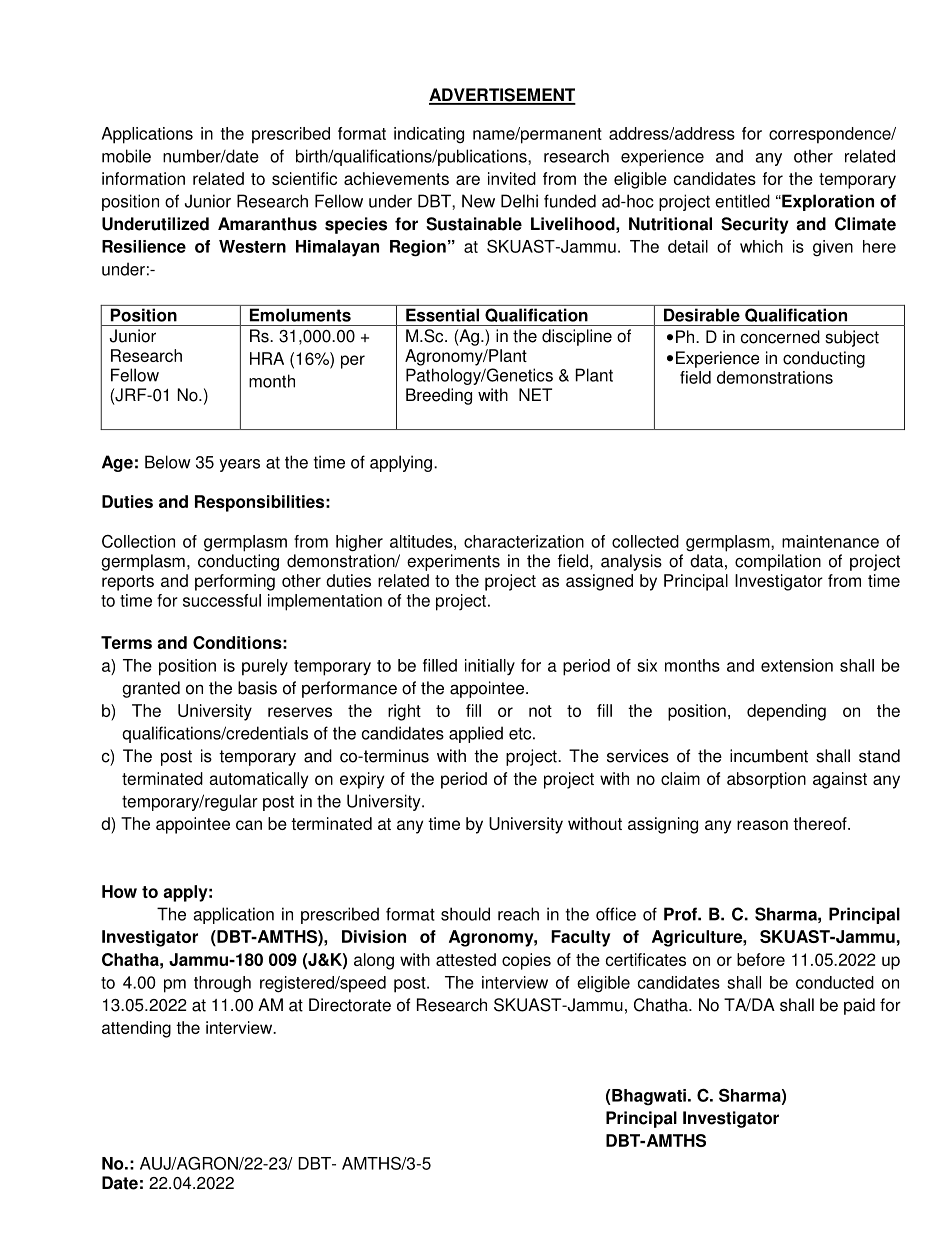  I want to click on through, so click(222, 984).
